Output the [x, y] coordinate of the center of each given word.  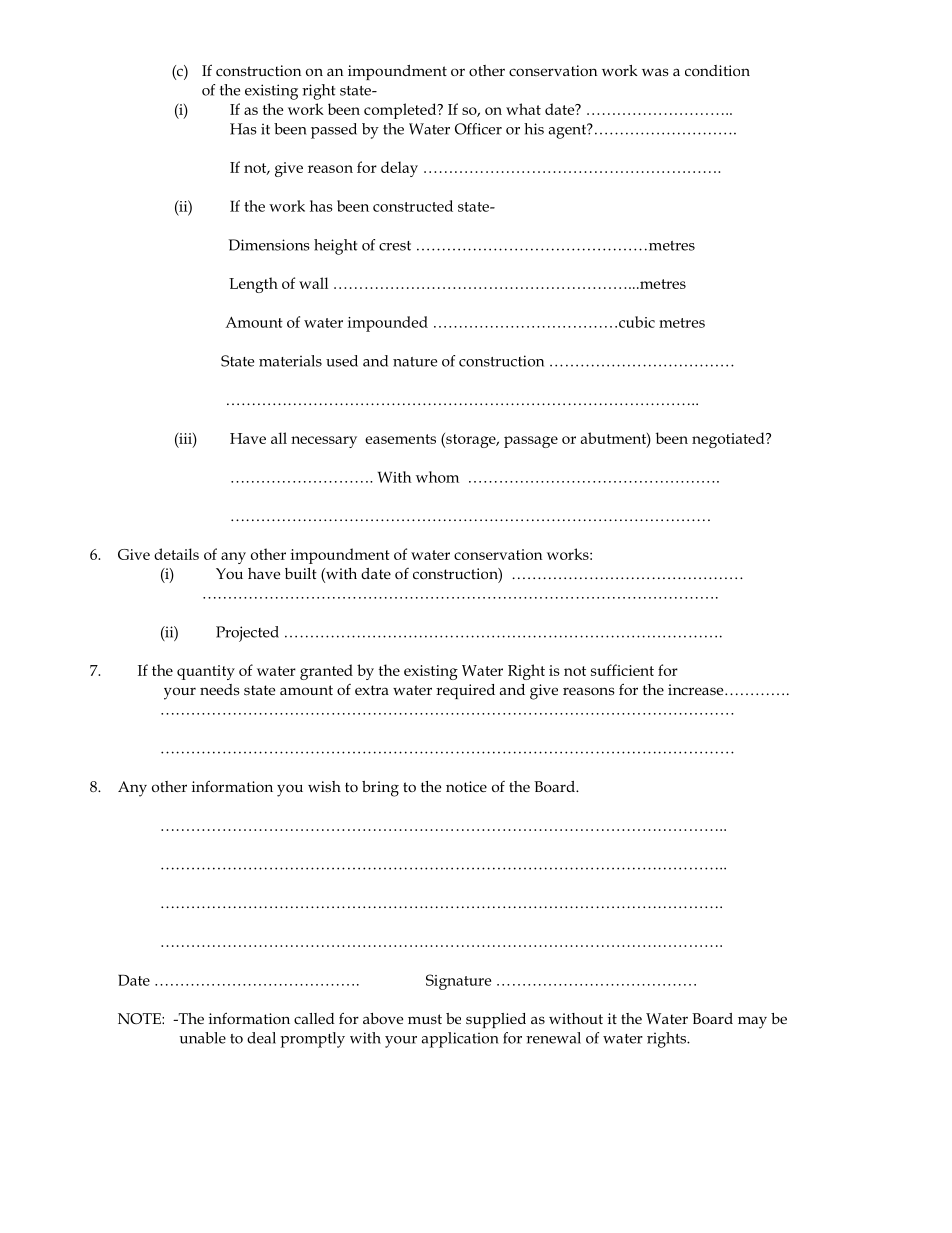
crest [395, 246]
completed [401, 111]
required [465, 691]
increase [697, 689]
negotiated [729, 440]
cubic [637, 322]
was [655, 72]
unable [202, 1038]
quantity [206, 672]
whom [437, 477]
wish [324, 786]
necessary [324, 442]
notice [466, 786]
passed [334, 131]
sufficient [622, 670]
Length [253, 285]
